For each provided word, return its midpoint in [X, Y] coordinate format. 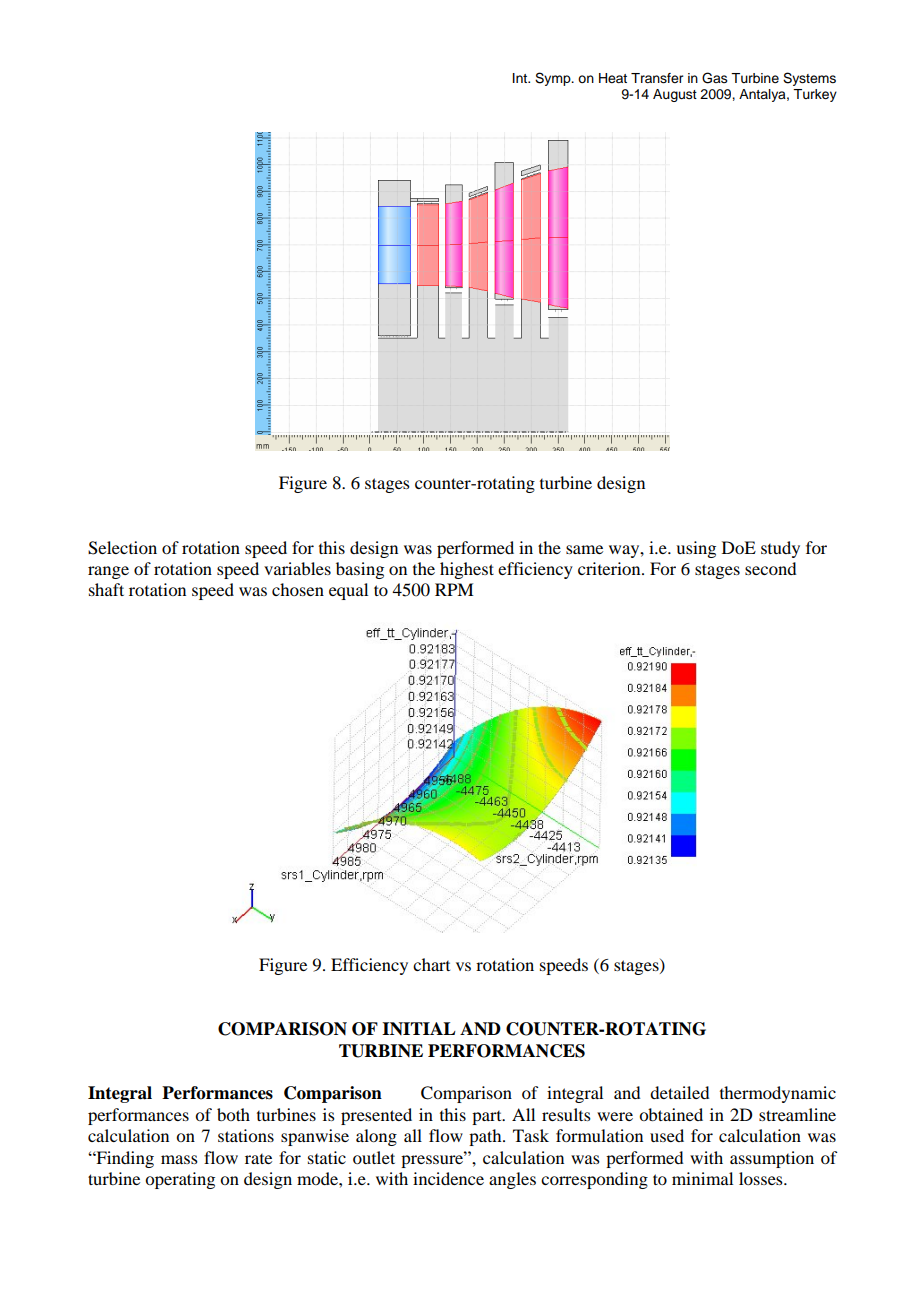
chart [431, 964]
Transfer [657, 78]
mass [179, 1159]
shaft [106, 589]
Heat [613, 78]
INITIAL [419, 1028]
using [696, 549]
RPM [454, 589]
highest [467, 570]
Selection [122, 548]
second [770, 568]
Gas [715, 78]
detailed [679, 1092]
